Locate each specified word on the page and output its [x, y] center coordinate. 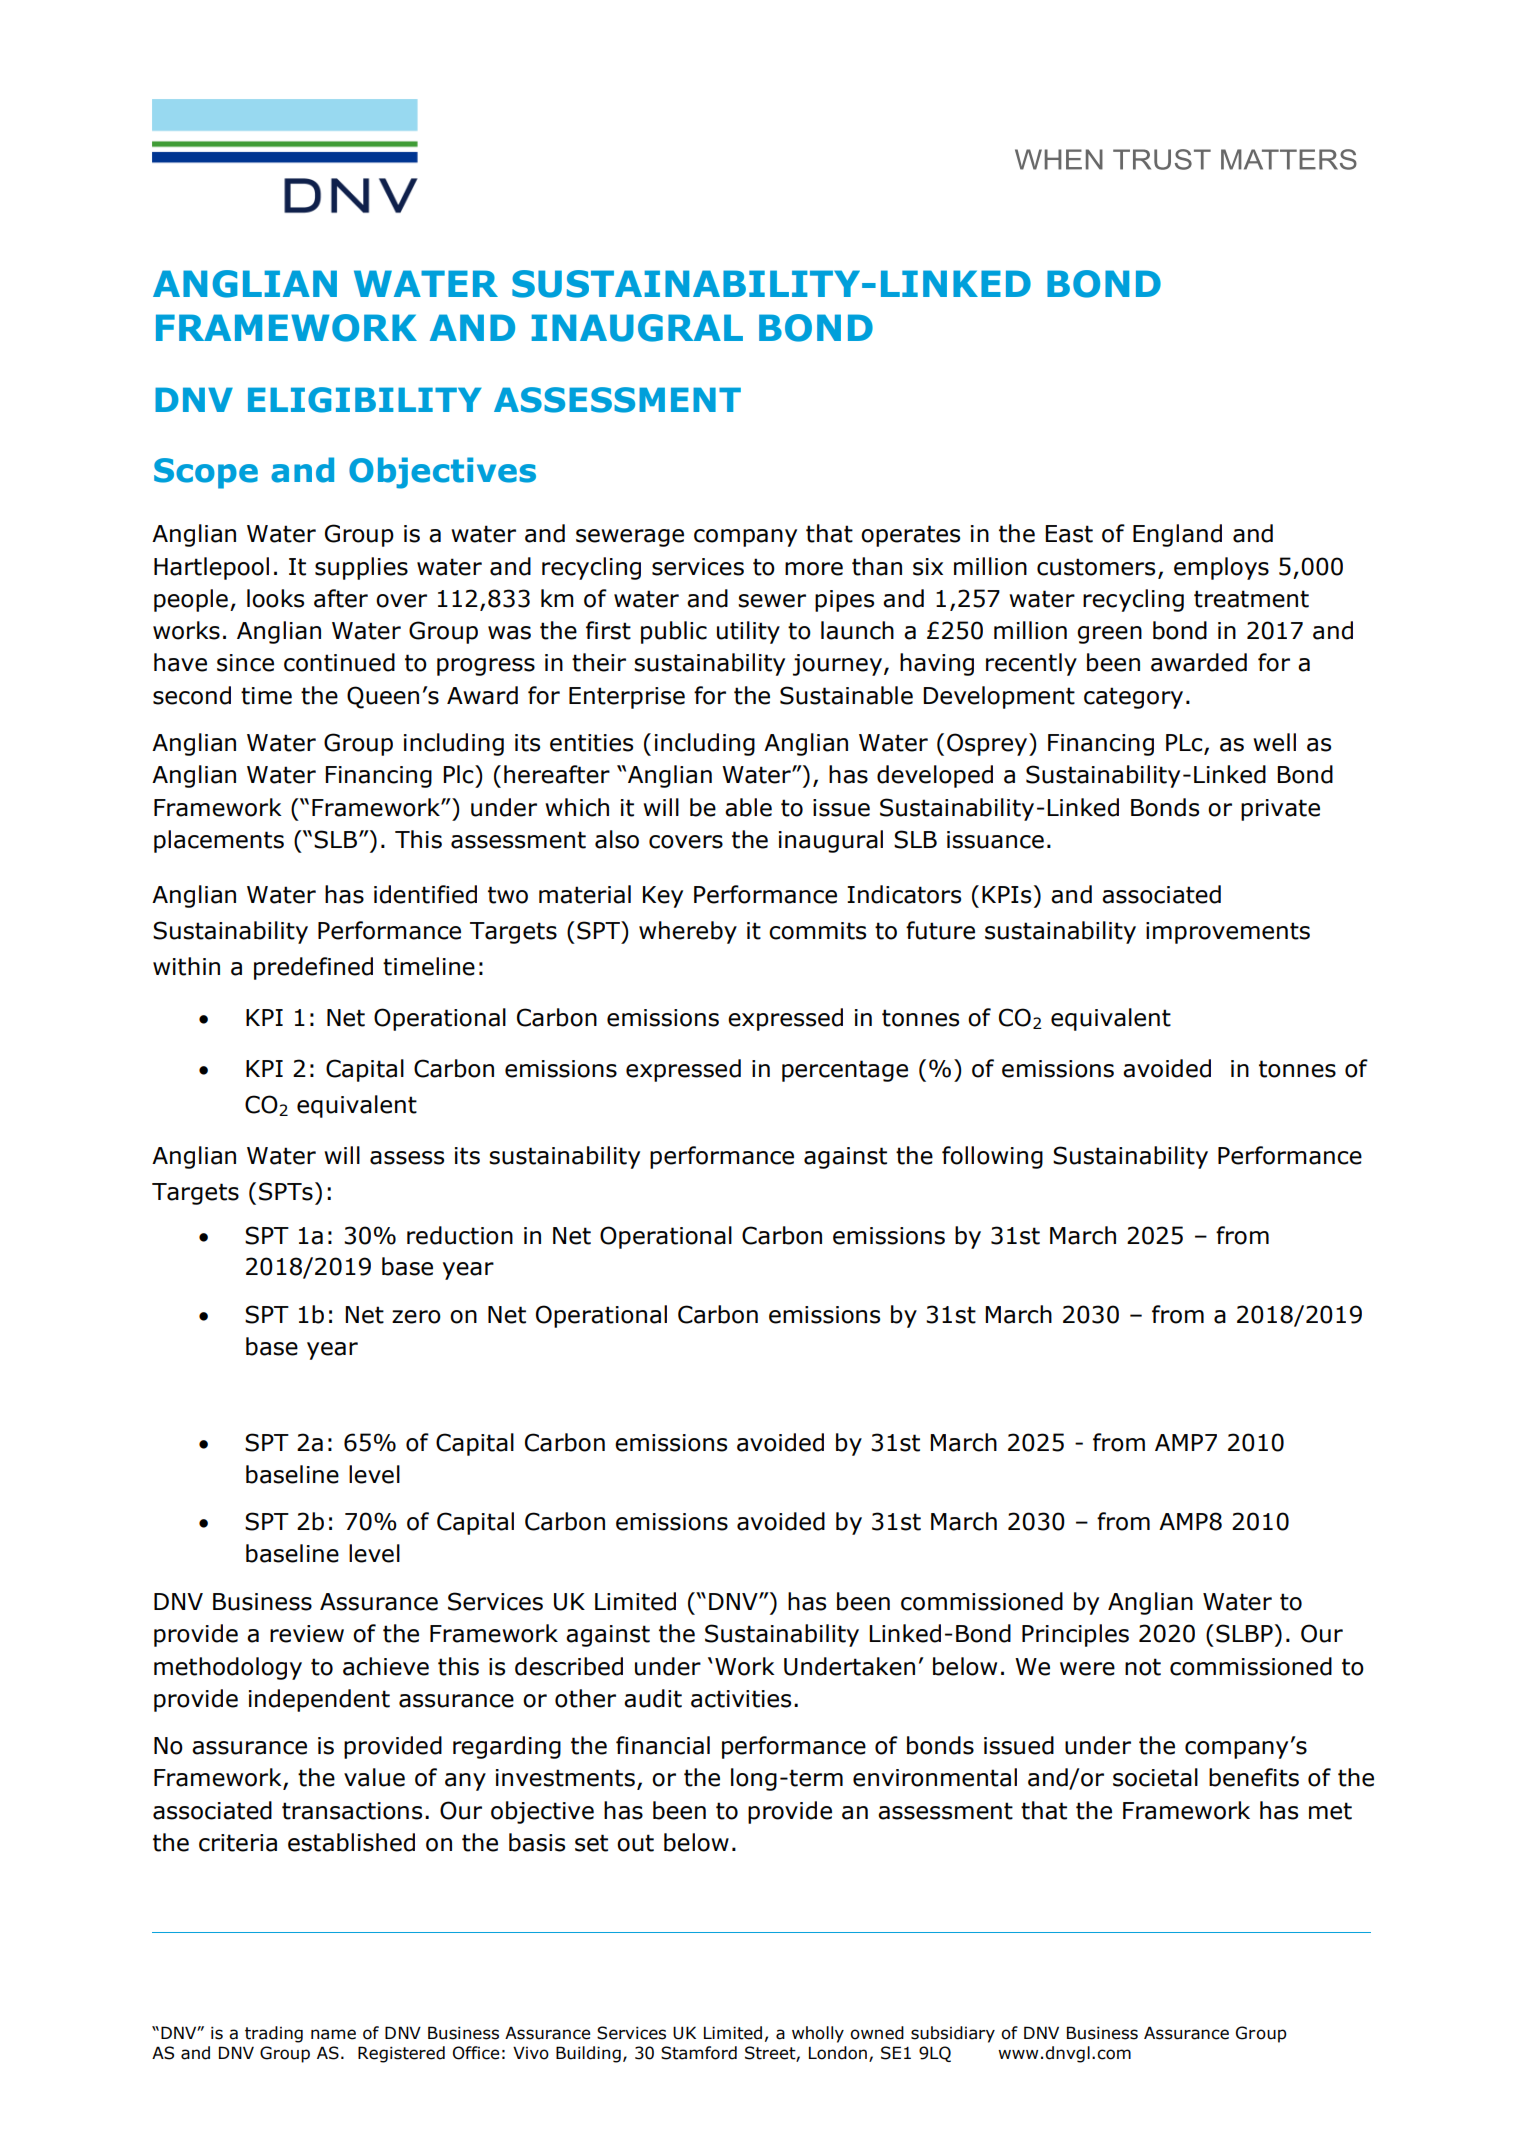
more [814, 569]
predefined [313, 968]
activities [741, 1699]
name [333, 2034]
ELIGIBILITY [365, 400]
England [1177, 535]
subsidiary [953, 2034]
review [307, 1634]
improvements [1228, 933]
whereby [688, 932]
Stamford [699, 2053]
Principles [1075, 1635]
